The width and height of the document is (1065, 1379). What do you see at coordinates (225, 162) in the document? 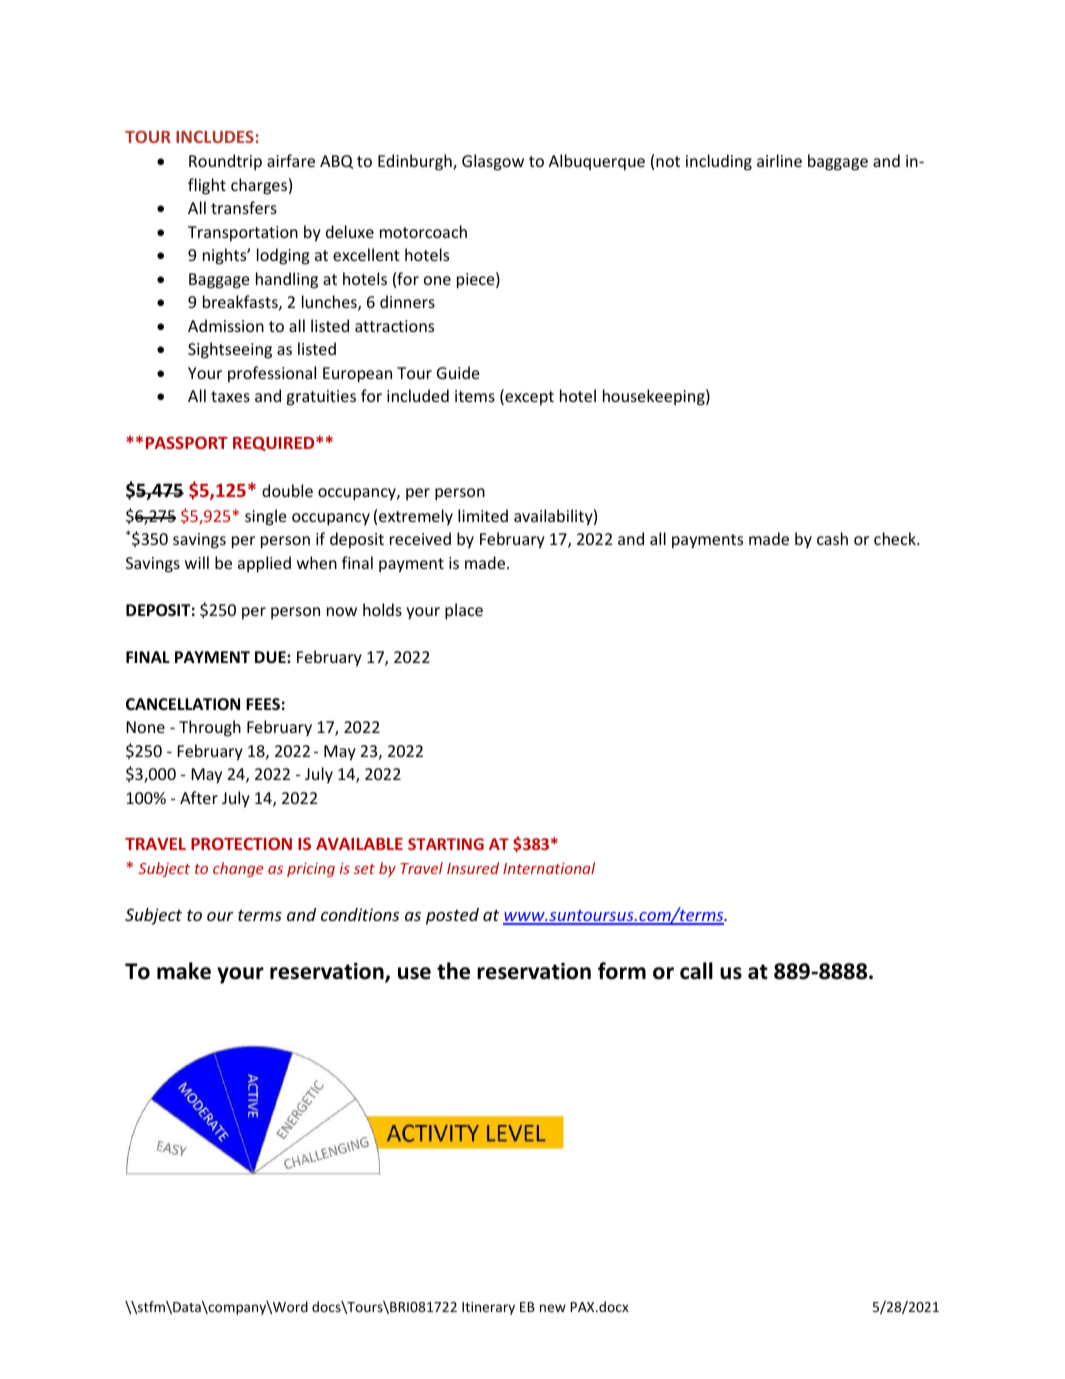
I see `Roundtrip` at bounding box center [225, 162].
